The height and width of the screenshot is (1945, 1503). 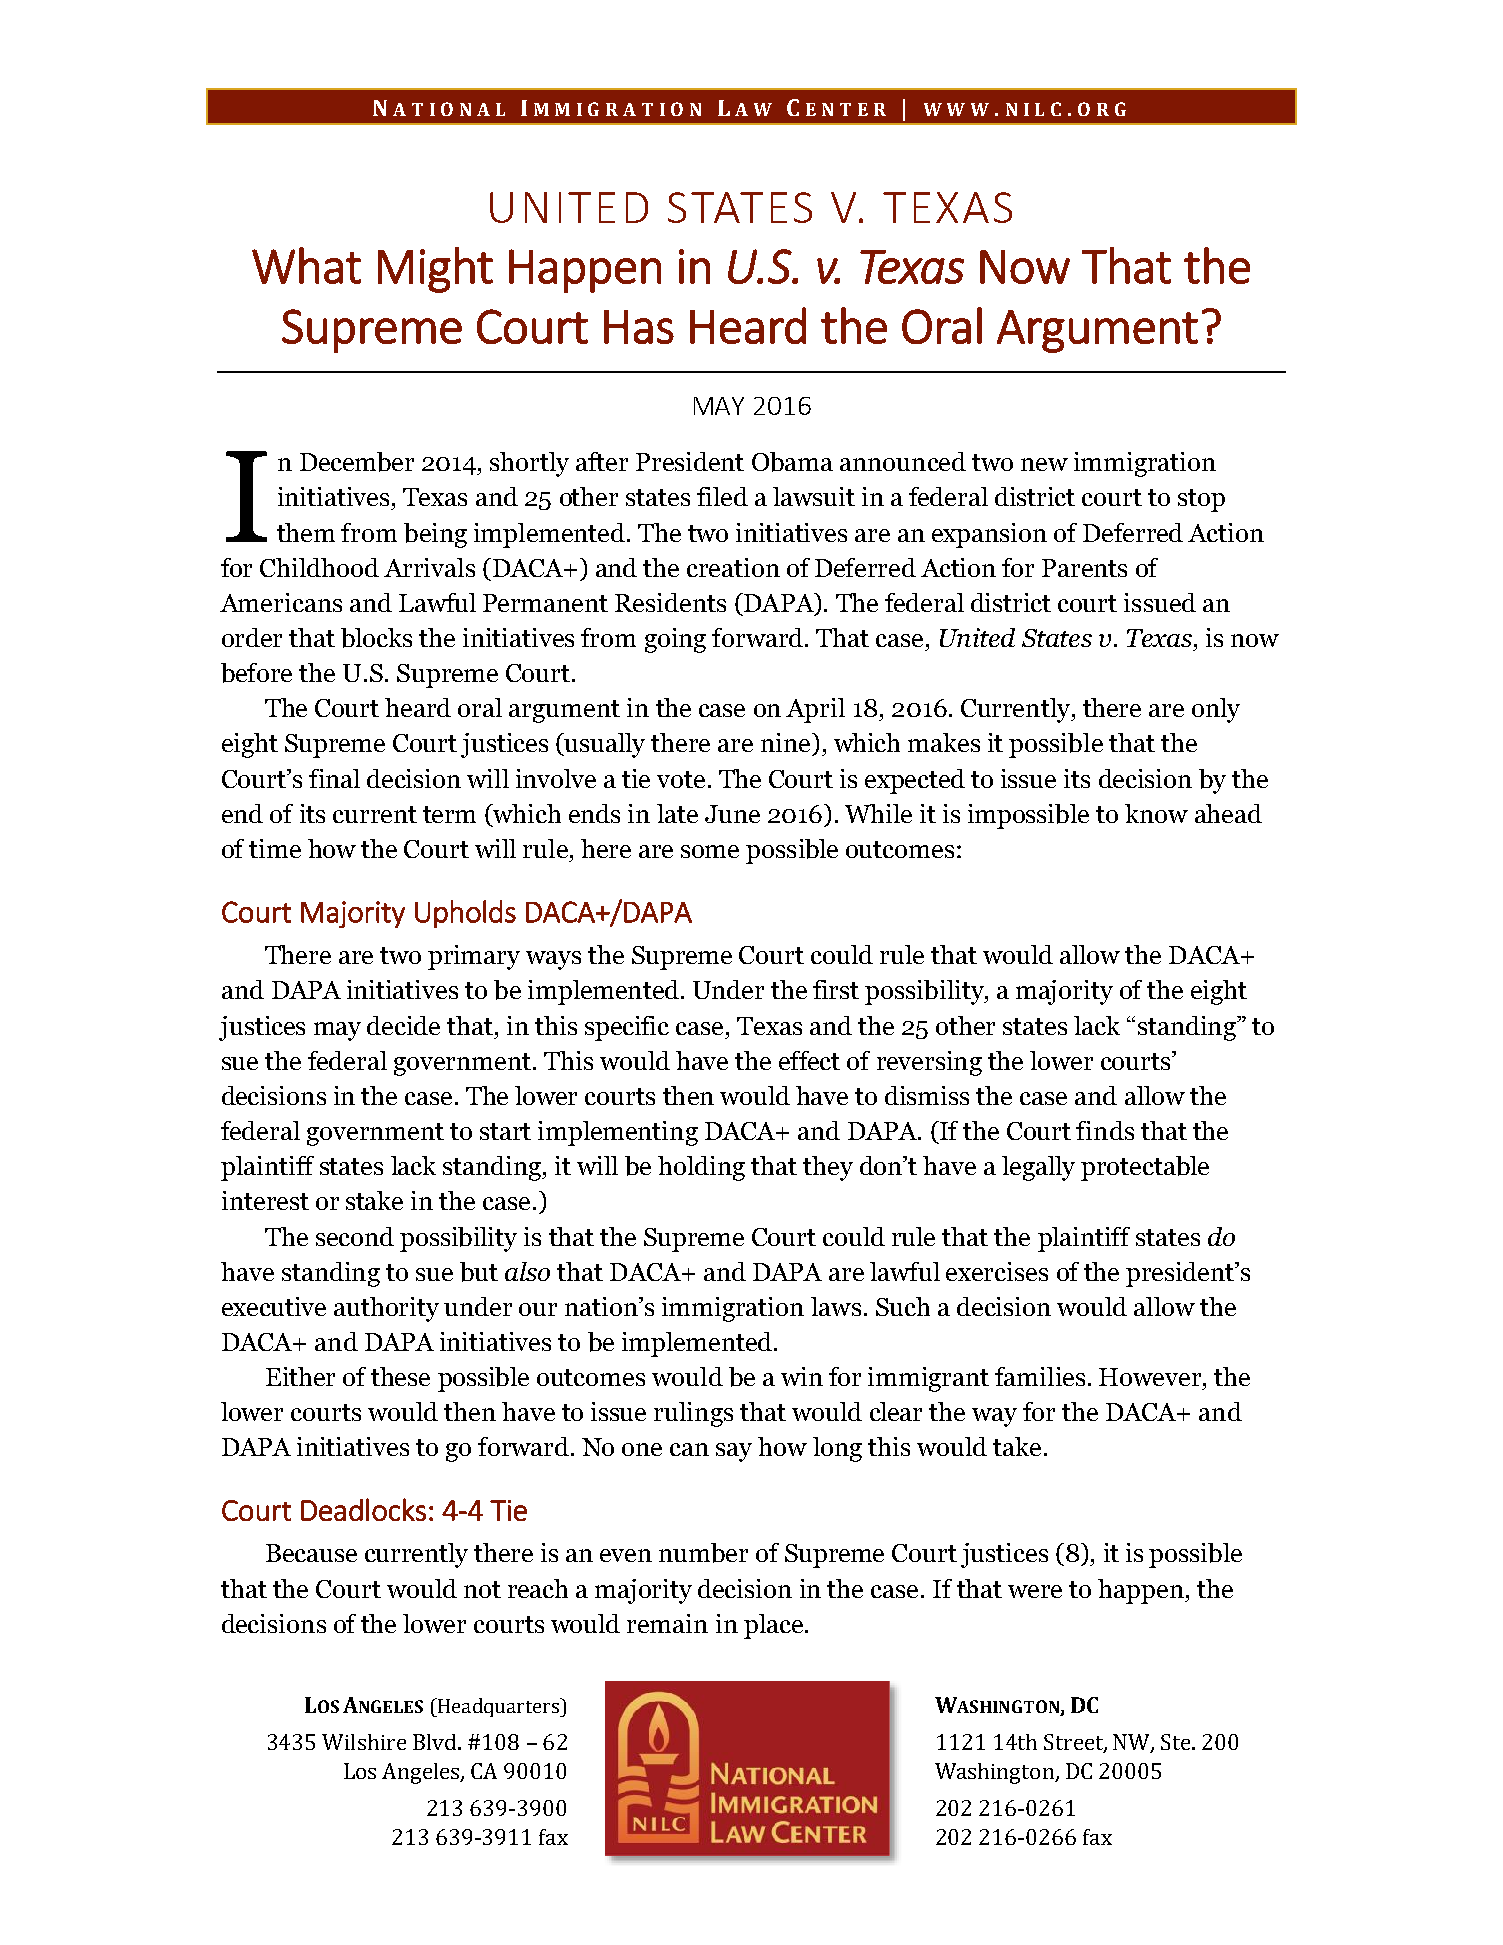 I want to click on Ste, so click(x=1177, y=1742).
